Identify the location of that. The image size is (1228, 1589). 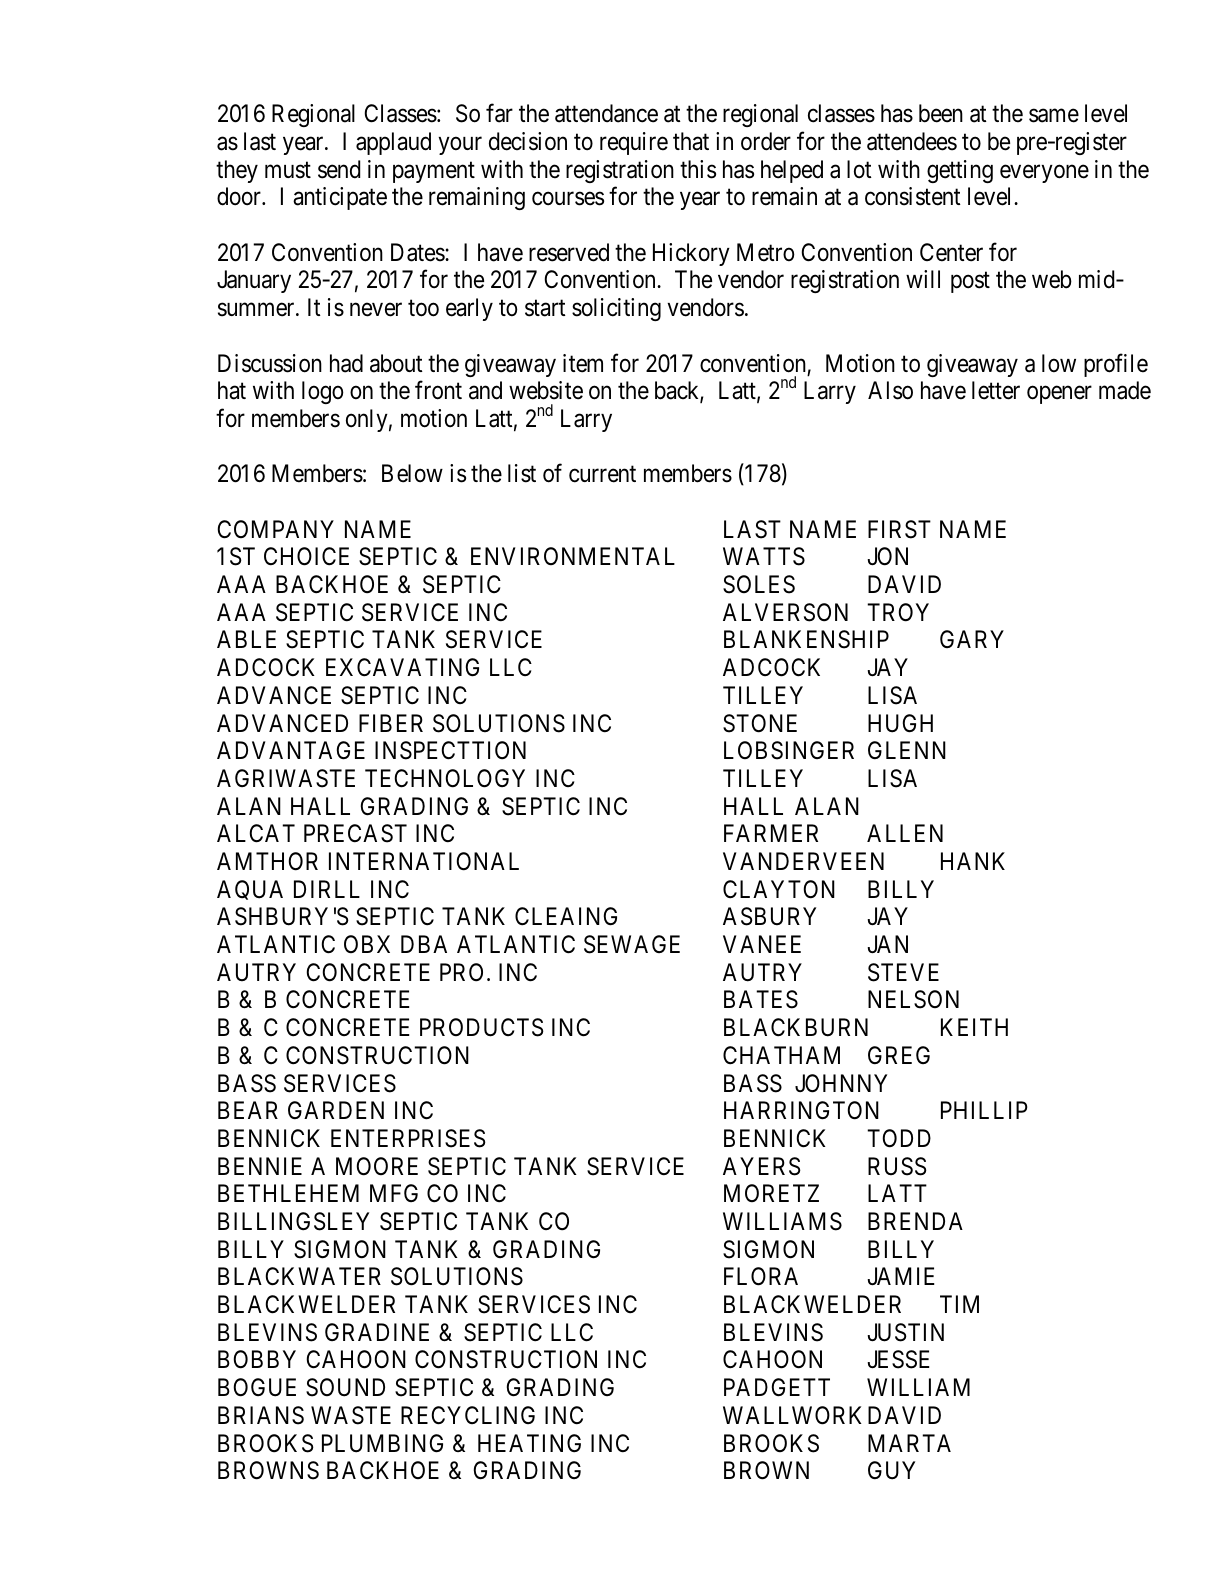
(691, 141).
